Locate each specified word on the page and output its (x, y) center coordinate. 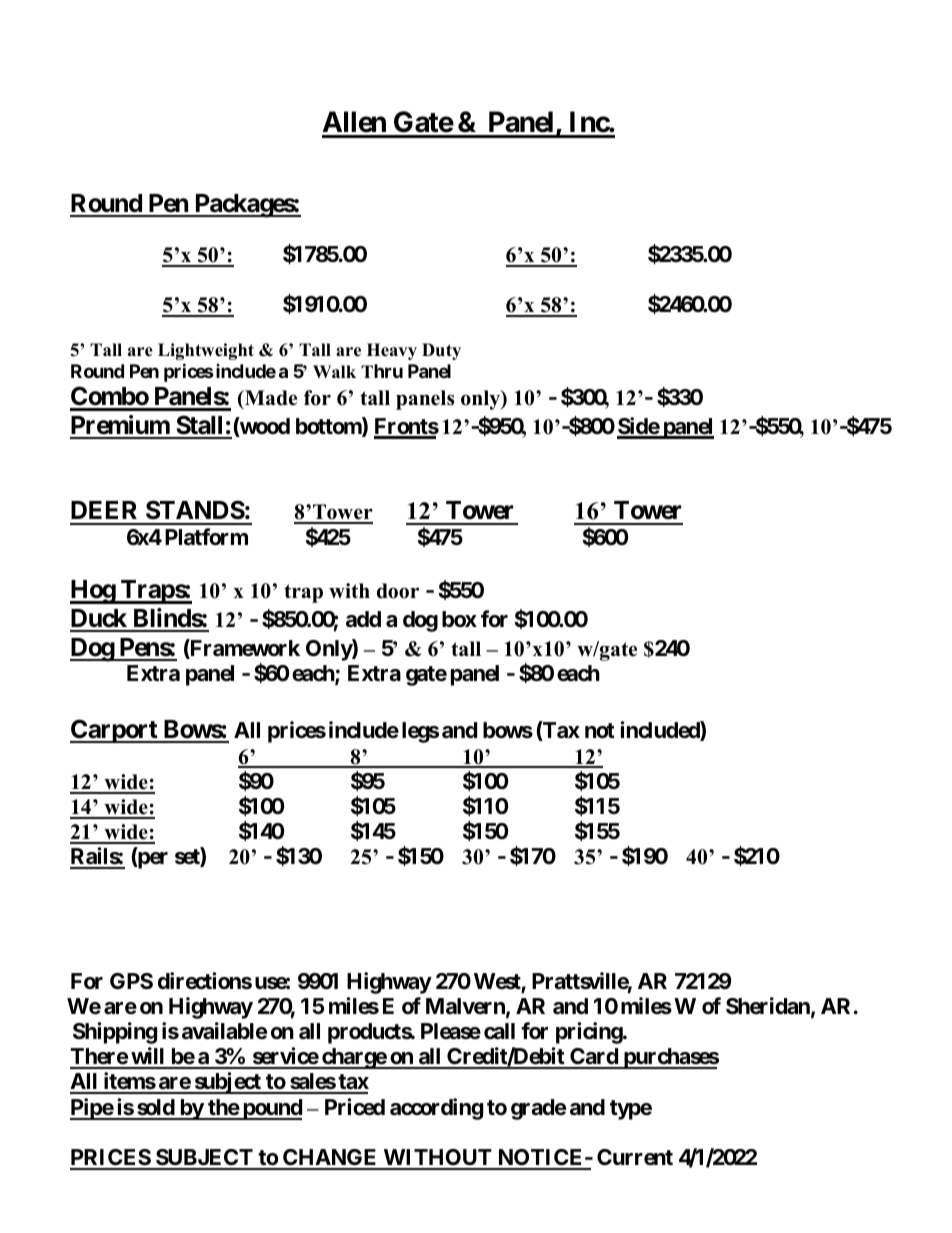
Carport (114, 731)
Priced (355, 1107)
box (459, 619)
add (363, 619)
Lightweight (206, 351)
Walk (334, 371)
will (148, 1057)
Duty (441, 351)
